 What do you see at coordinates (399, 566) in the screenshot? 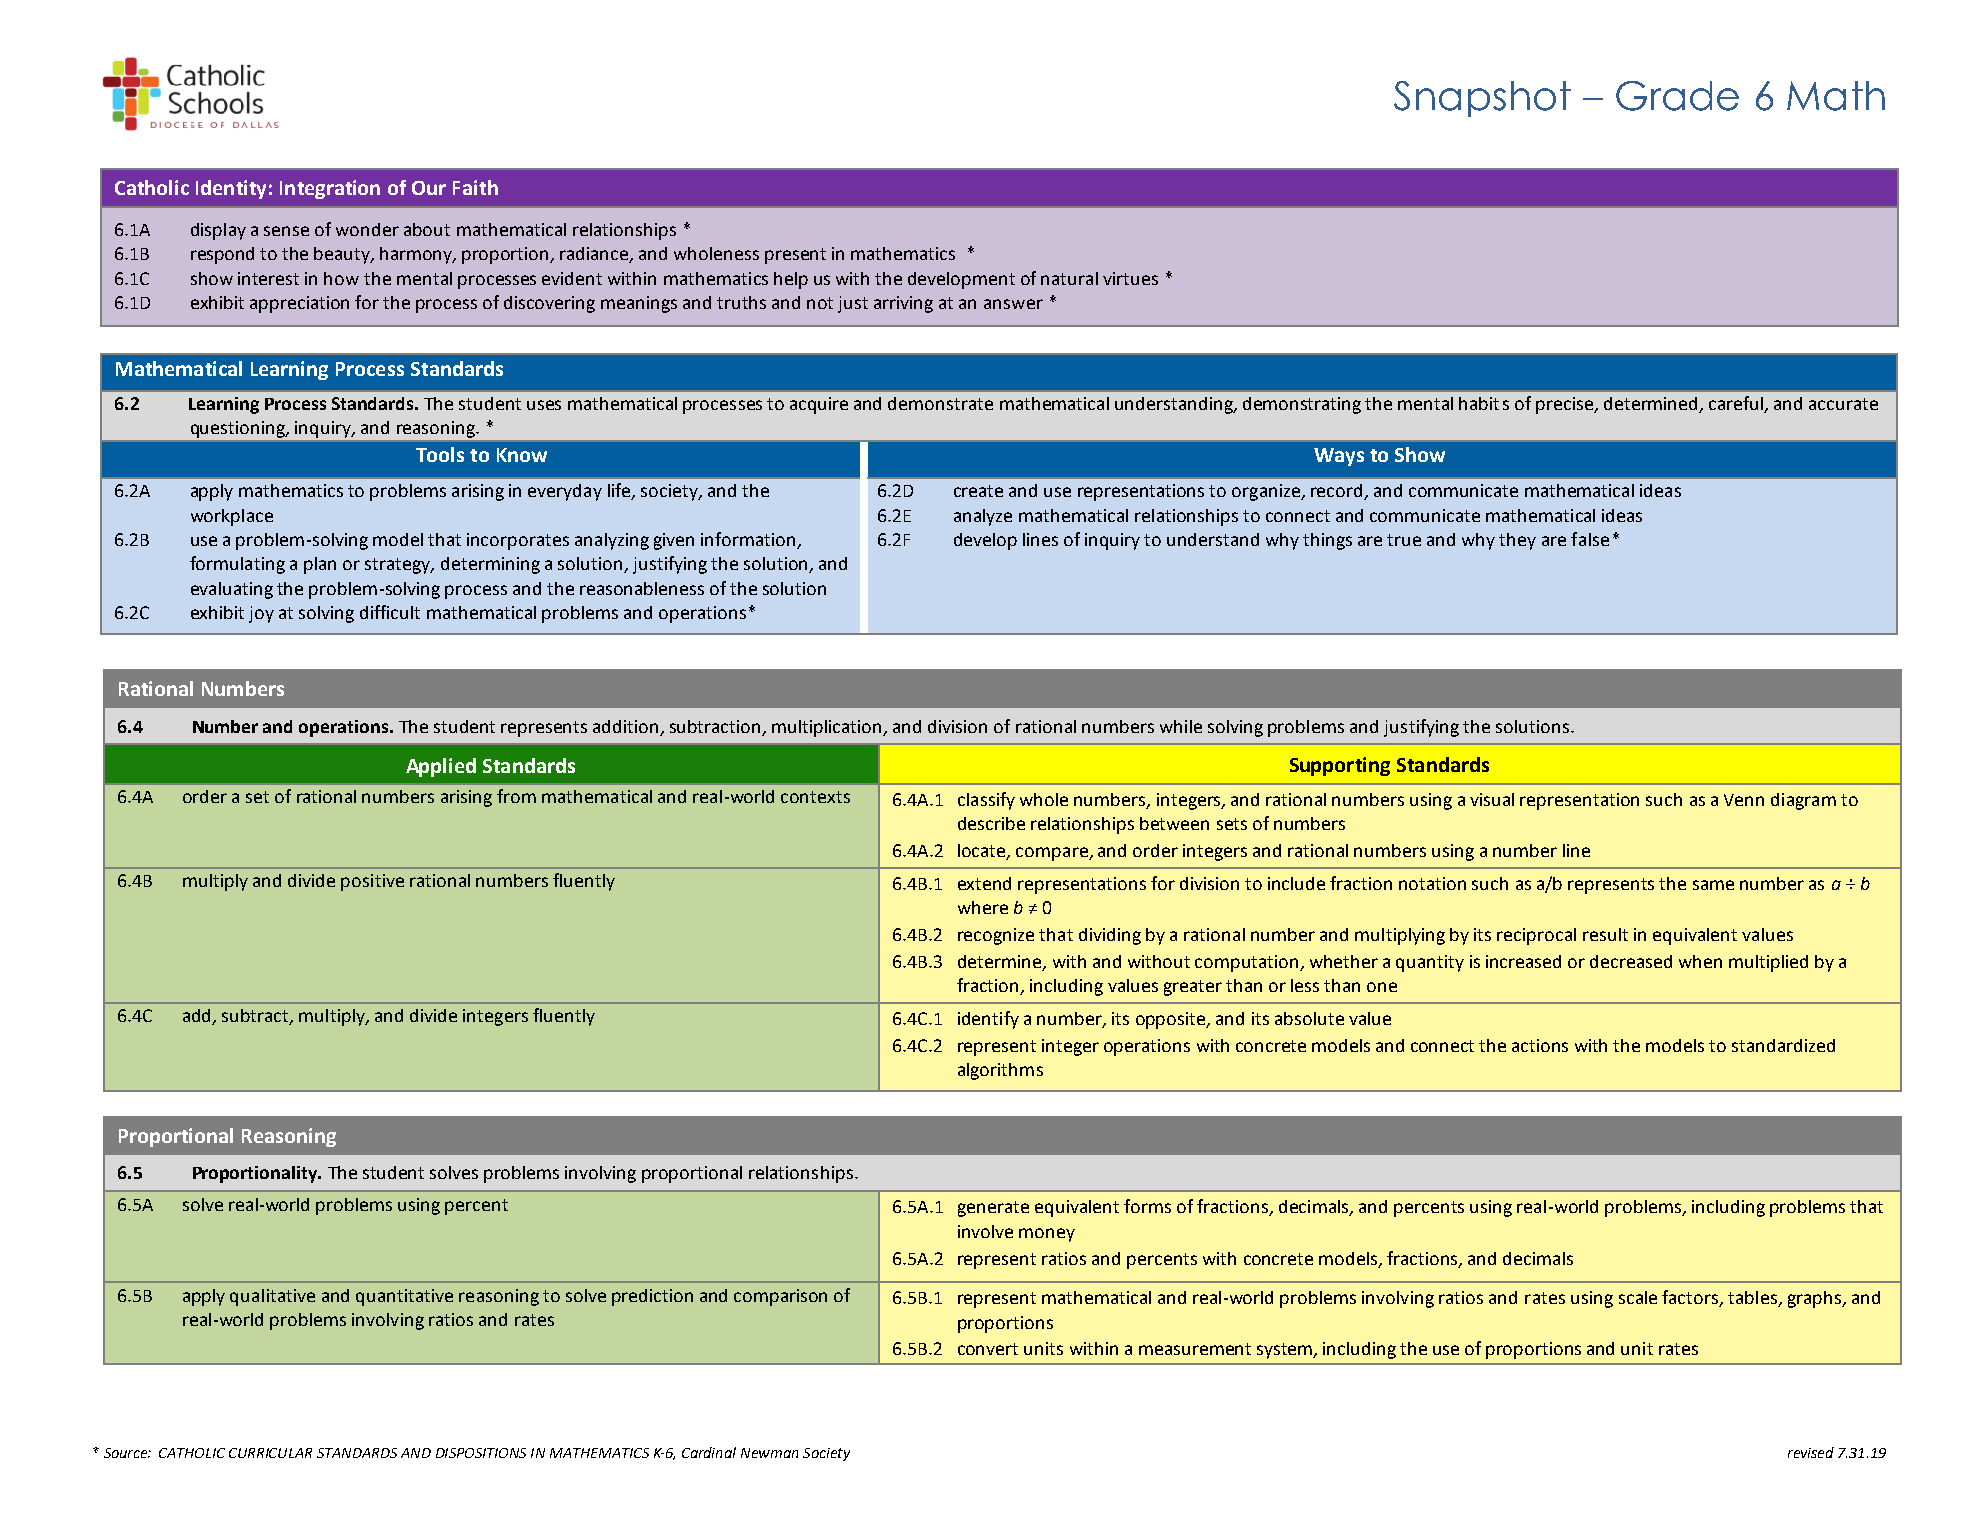
I see `strategy` at bounding box center [399, 566].
